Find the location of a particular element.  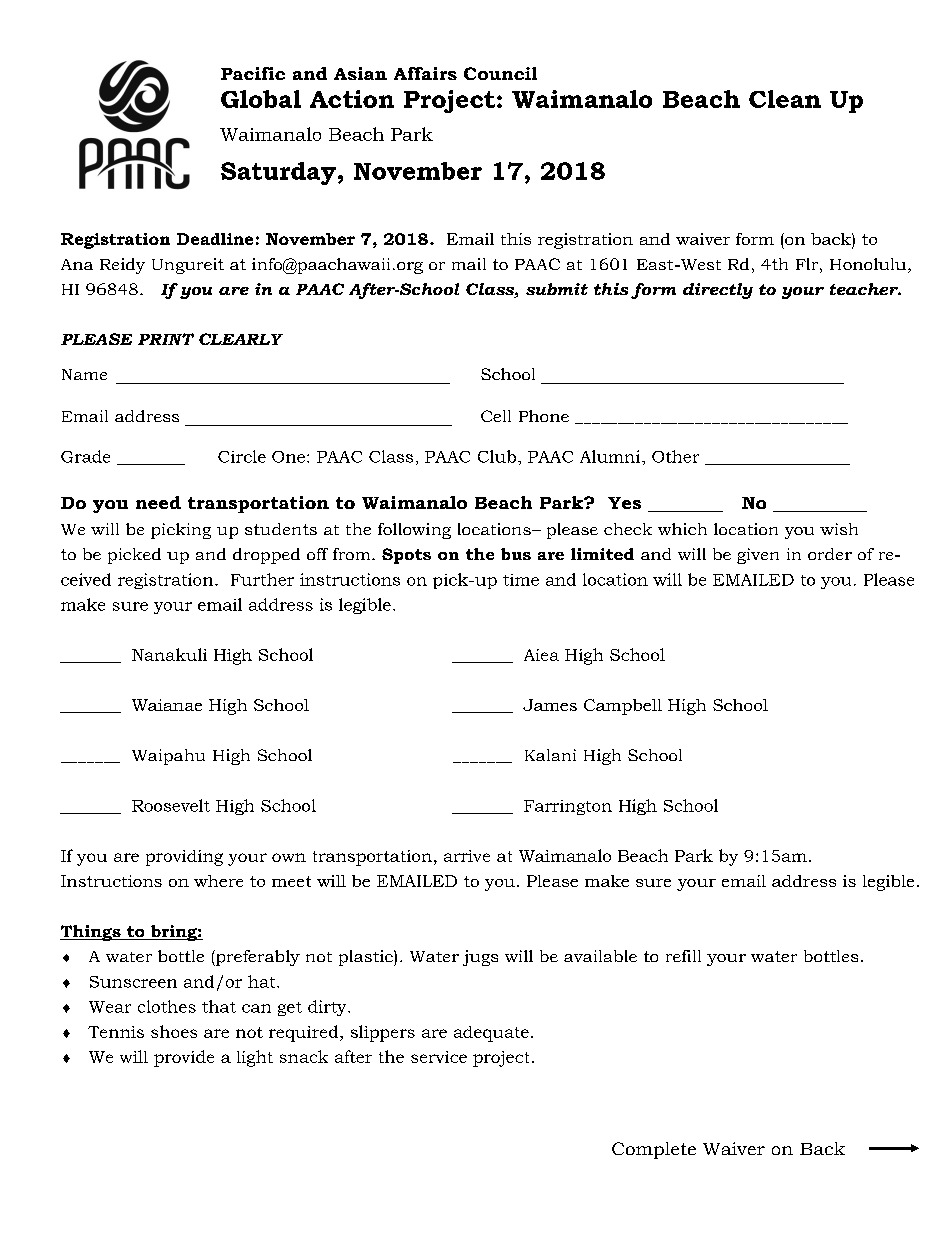

time is located at coordinates (521, 580).
